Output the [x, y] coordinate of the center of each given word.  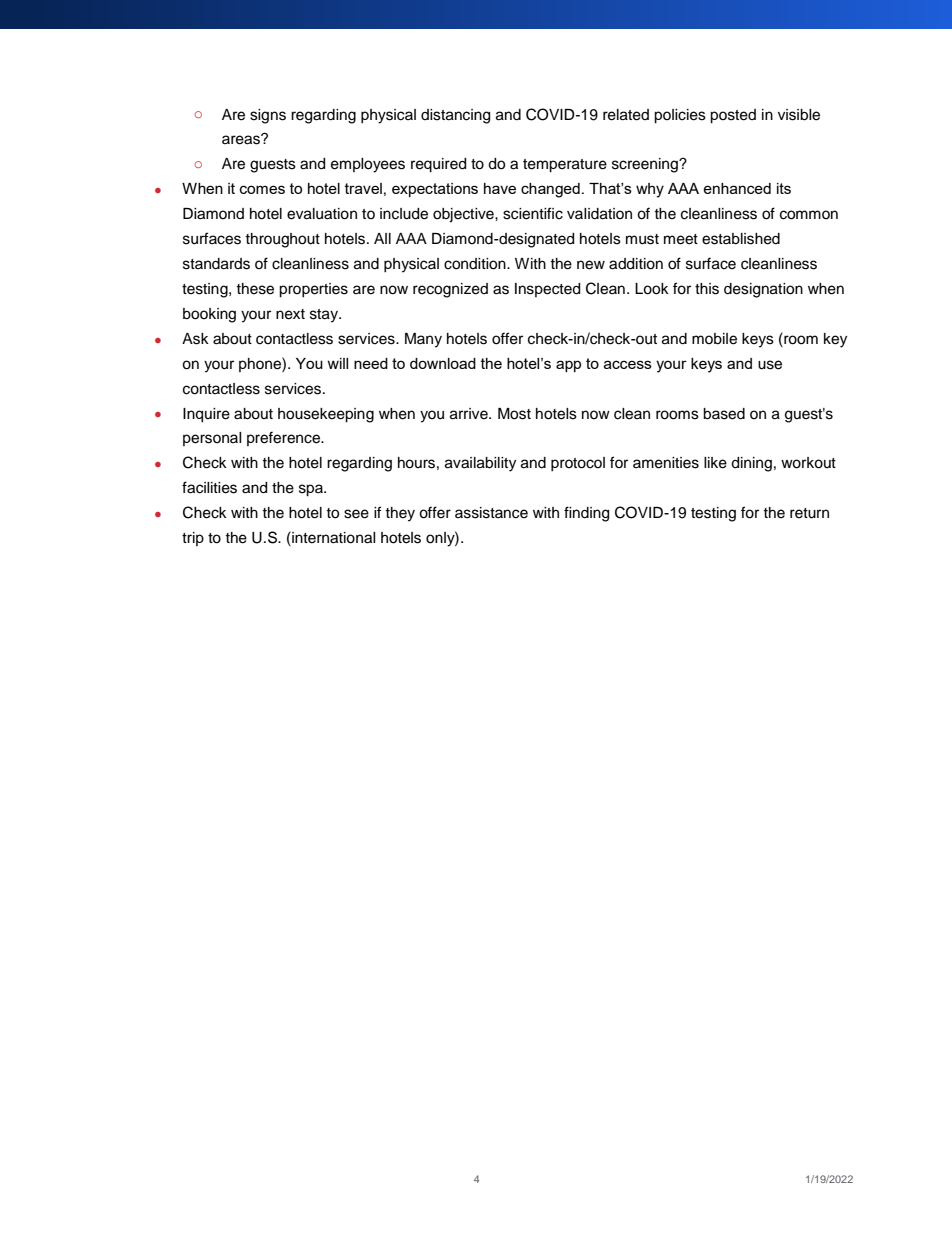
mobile [714, 339]
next [290, 314]
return [809, 513]
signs [268, 116]
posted [733, 116]
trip [193, 539]
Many [423, 340]
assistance [491, 513]
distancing [455, 116]
